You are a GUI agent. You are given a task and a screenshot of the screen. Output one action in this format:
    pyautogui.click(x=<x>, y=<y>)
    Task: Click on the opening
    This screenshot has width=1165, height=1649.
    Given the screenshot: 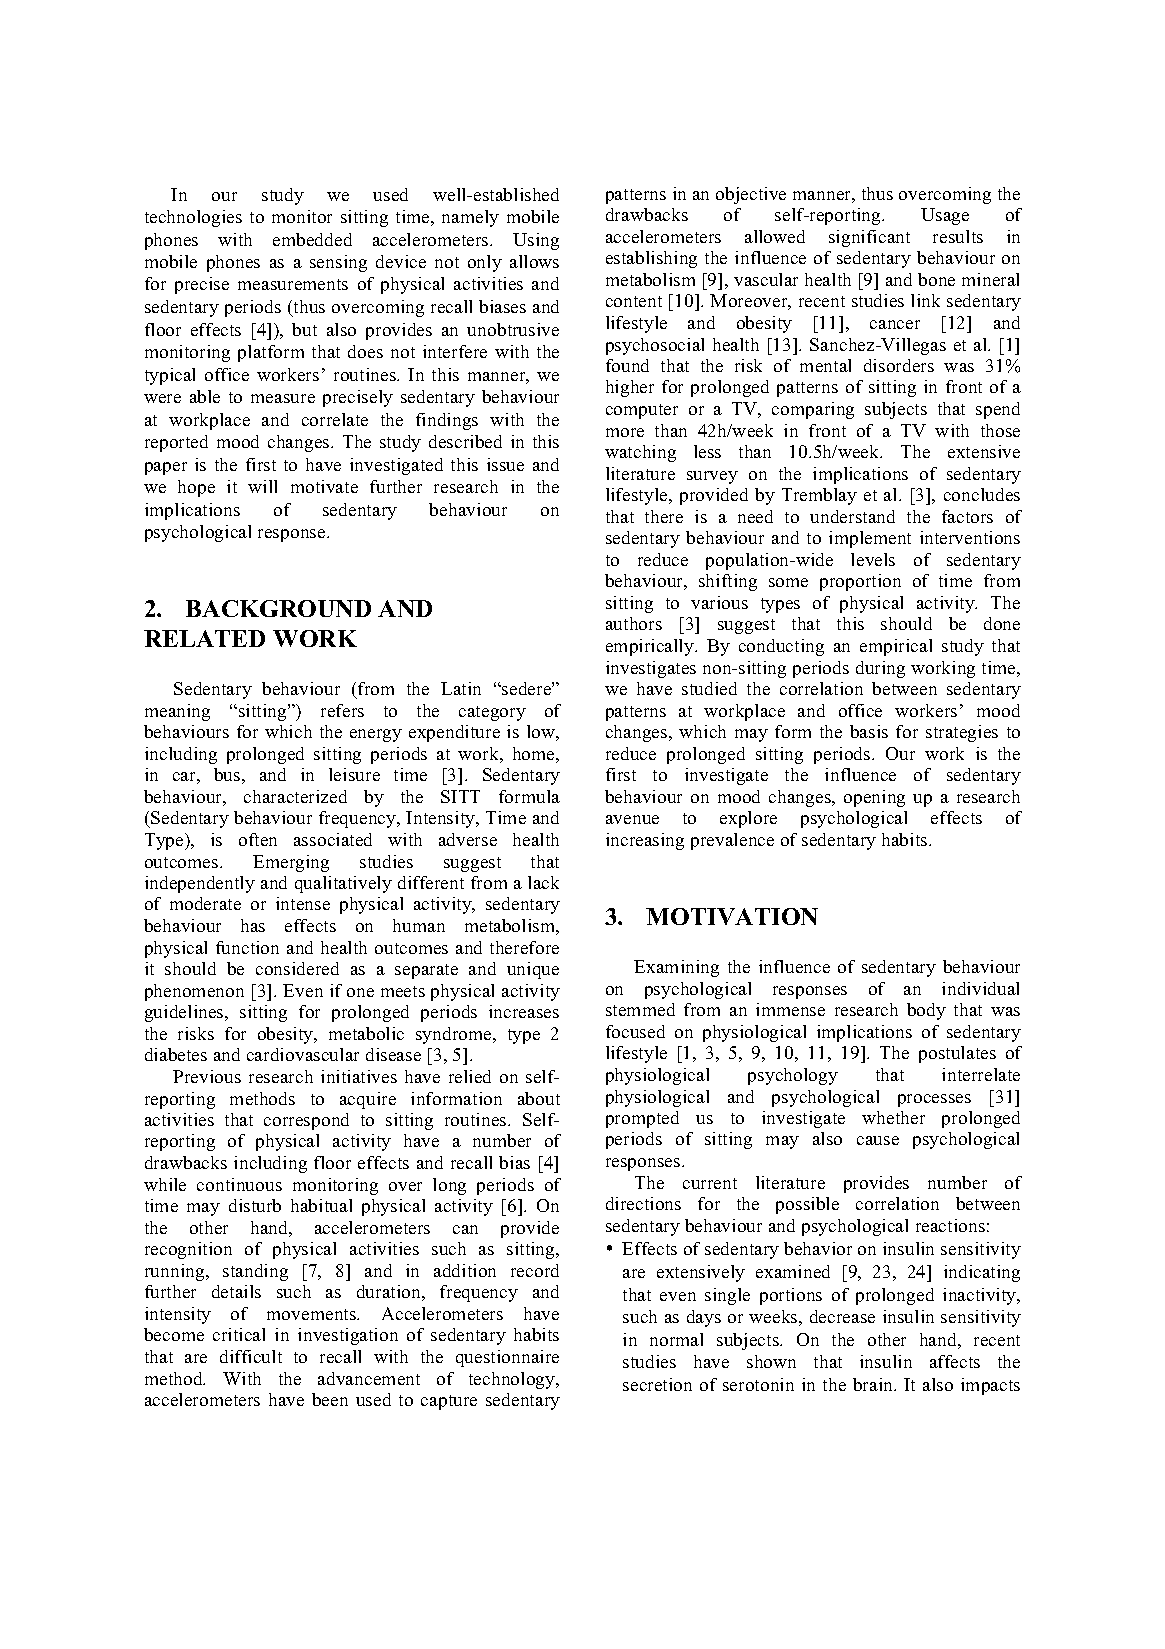 What is the action you would take?
    pyautogui.click(x=874, y=798)
